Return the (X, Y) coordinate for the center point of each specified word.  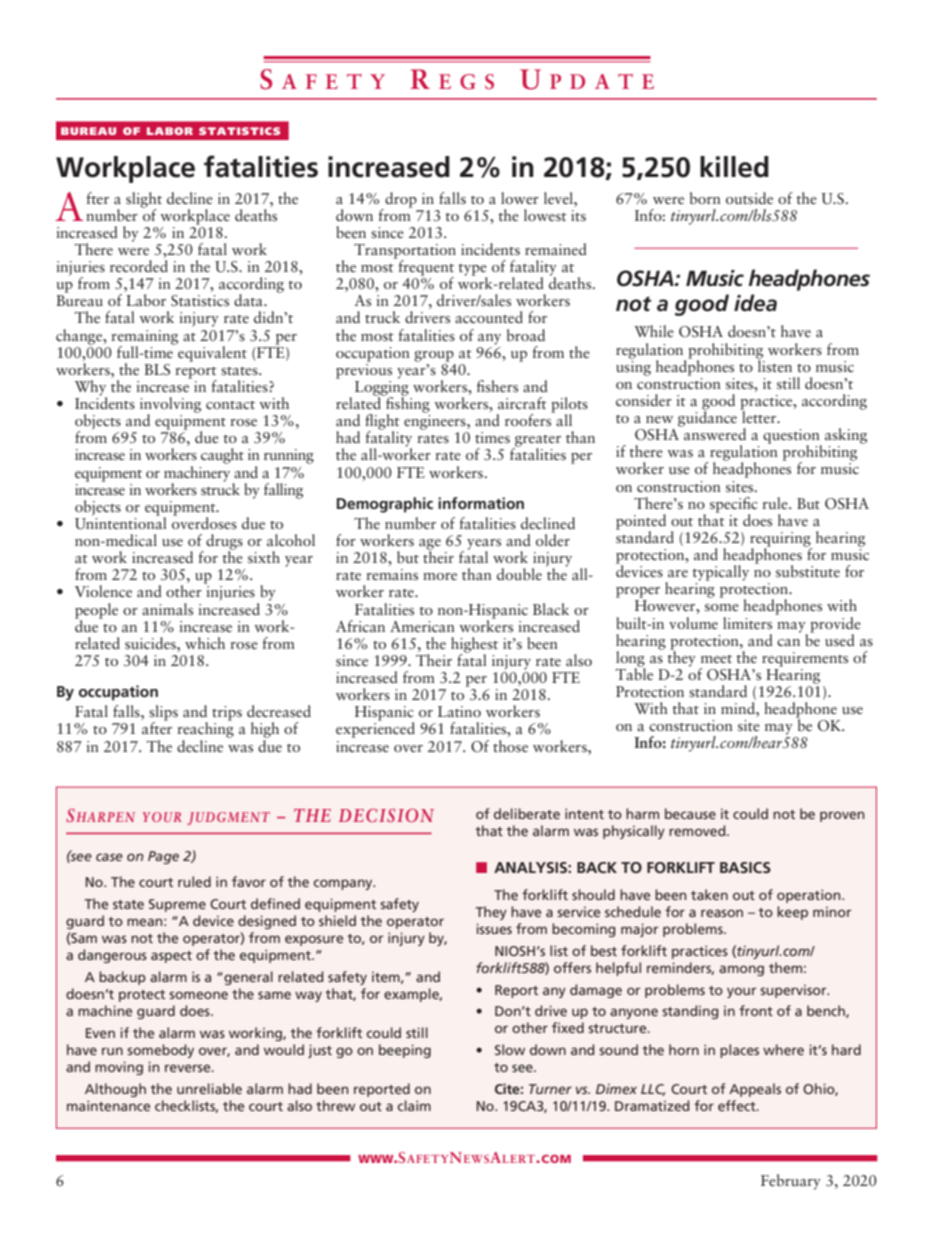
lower (520, 198)
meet (716, 659)
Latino (459, 711)
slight (144, 201)
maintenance (108, 1105)
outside (749, 198)
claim (414, 1105)
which (205, 643)
